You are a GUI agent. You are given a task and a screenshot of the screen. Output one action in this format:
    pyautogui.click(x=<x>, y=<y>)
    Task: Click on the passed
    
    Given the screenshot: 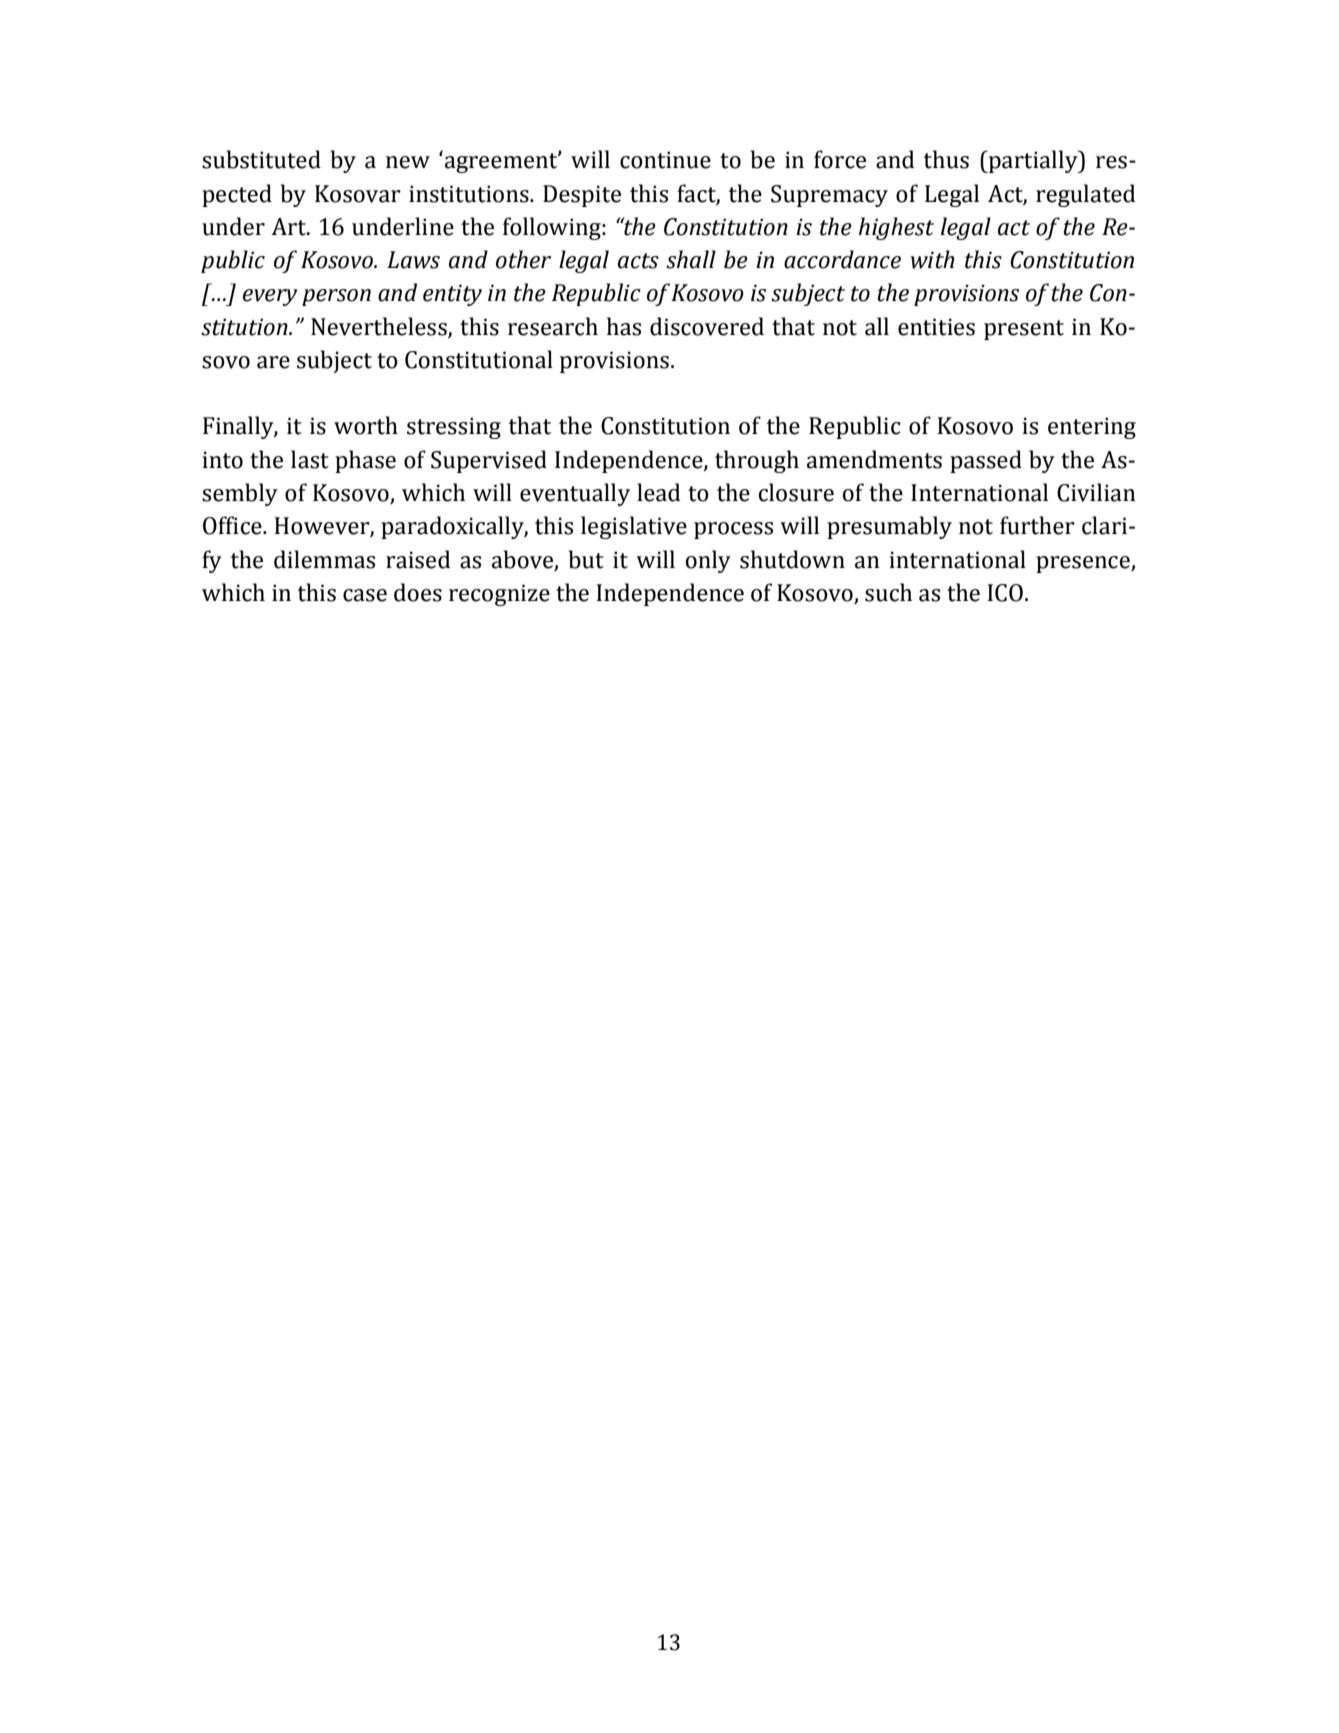 What is the action you would take?
    pyautogui.click(x=986, y=461)
